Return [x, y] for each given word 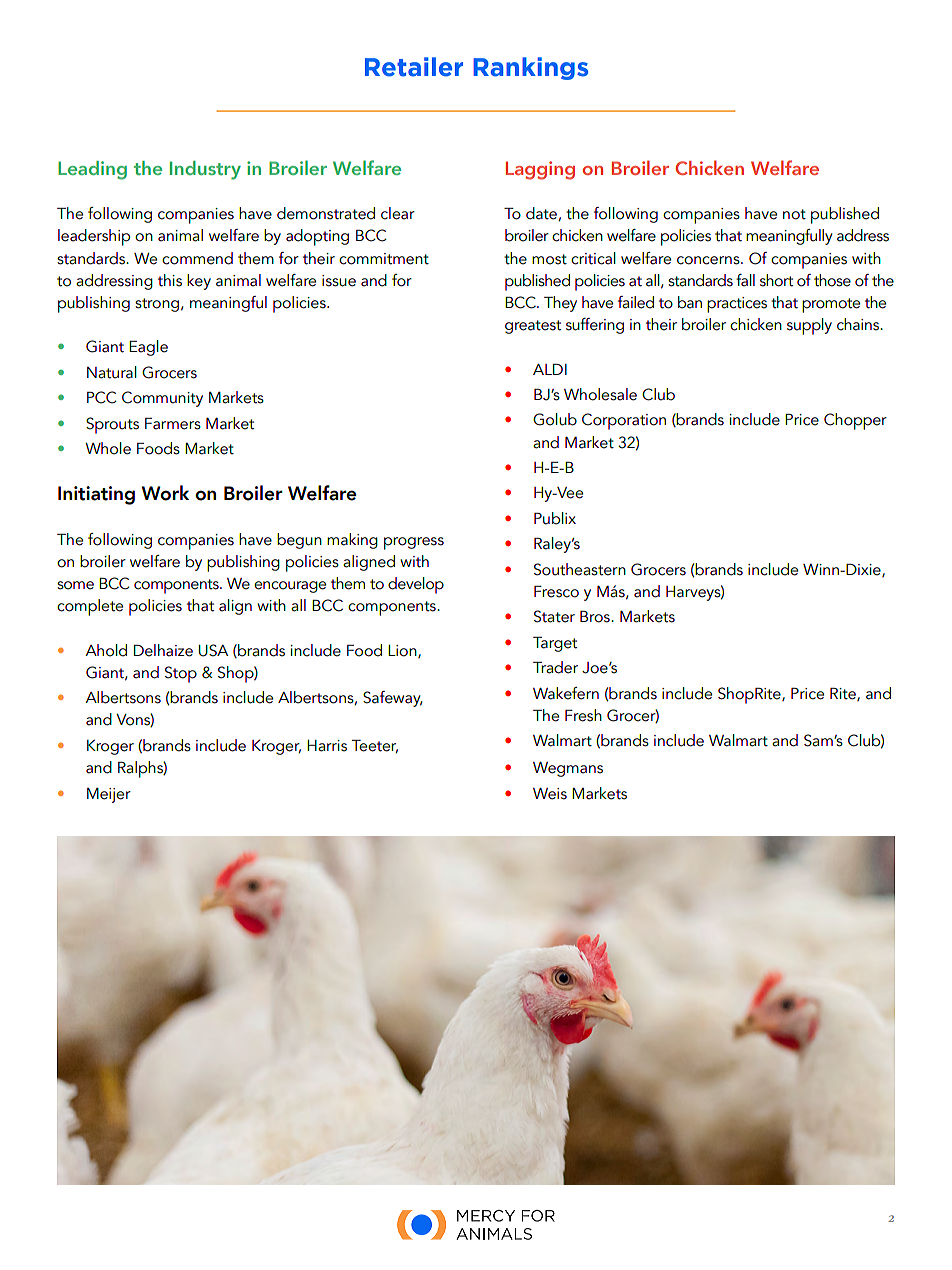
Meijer [109, 795]
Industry [205, 170]
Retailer [414, 67]
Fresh [583, 715]
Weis [550, 794]
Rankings [530, 68]
